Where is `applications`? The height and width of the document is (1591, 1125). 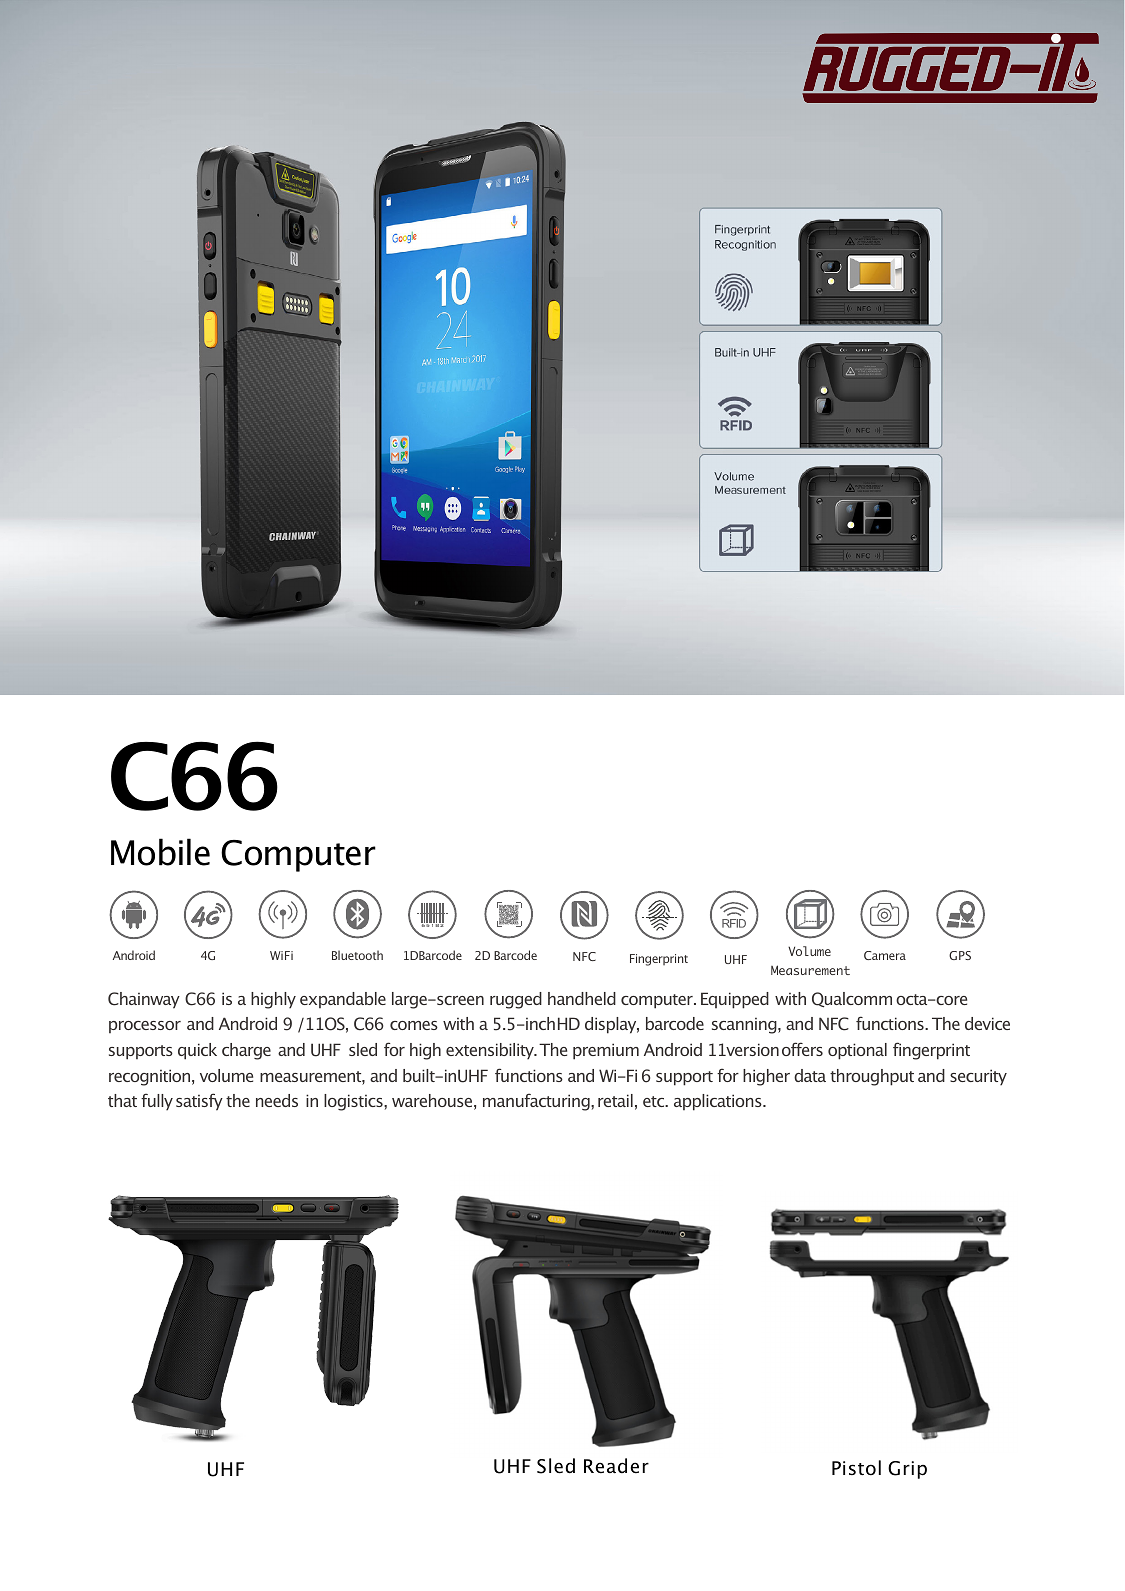
applications is located at coordinates (719, 1102).
